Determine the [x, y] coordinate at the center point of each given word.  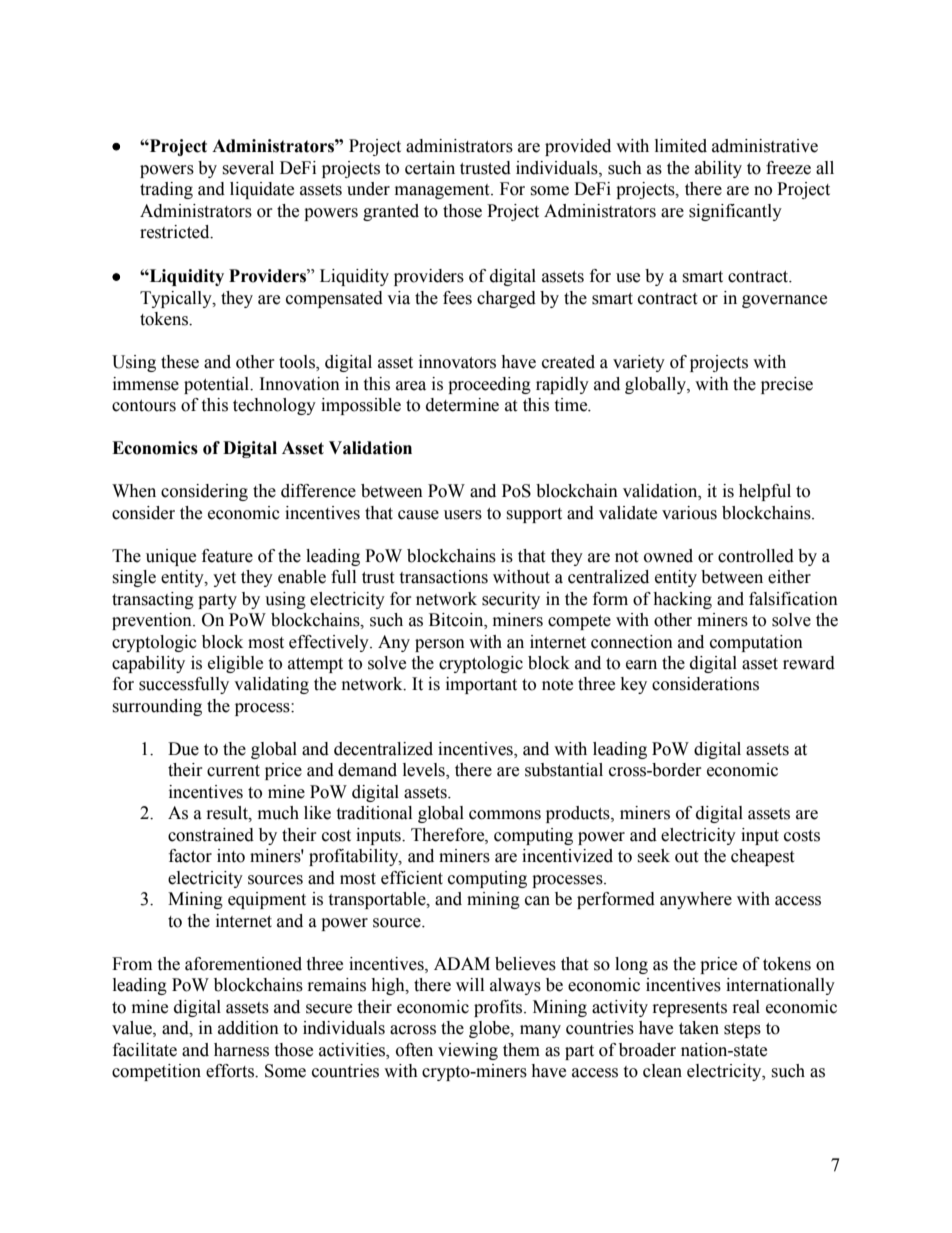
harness [241, 1050]
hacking [682, 600]
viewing [468, 1051]
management [443, 191]
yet [224, 579]
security [511, 600]
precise [787, 385]
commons [505, 815]
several [248, 168]
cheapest [762, 857]
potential [217, 385]
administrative [765, 146]
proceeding [489, 385]
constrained [211, 835]
